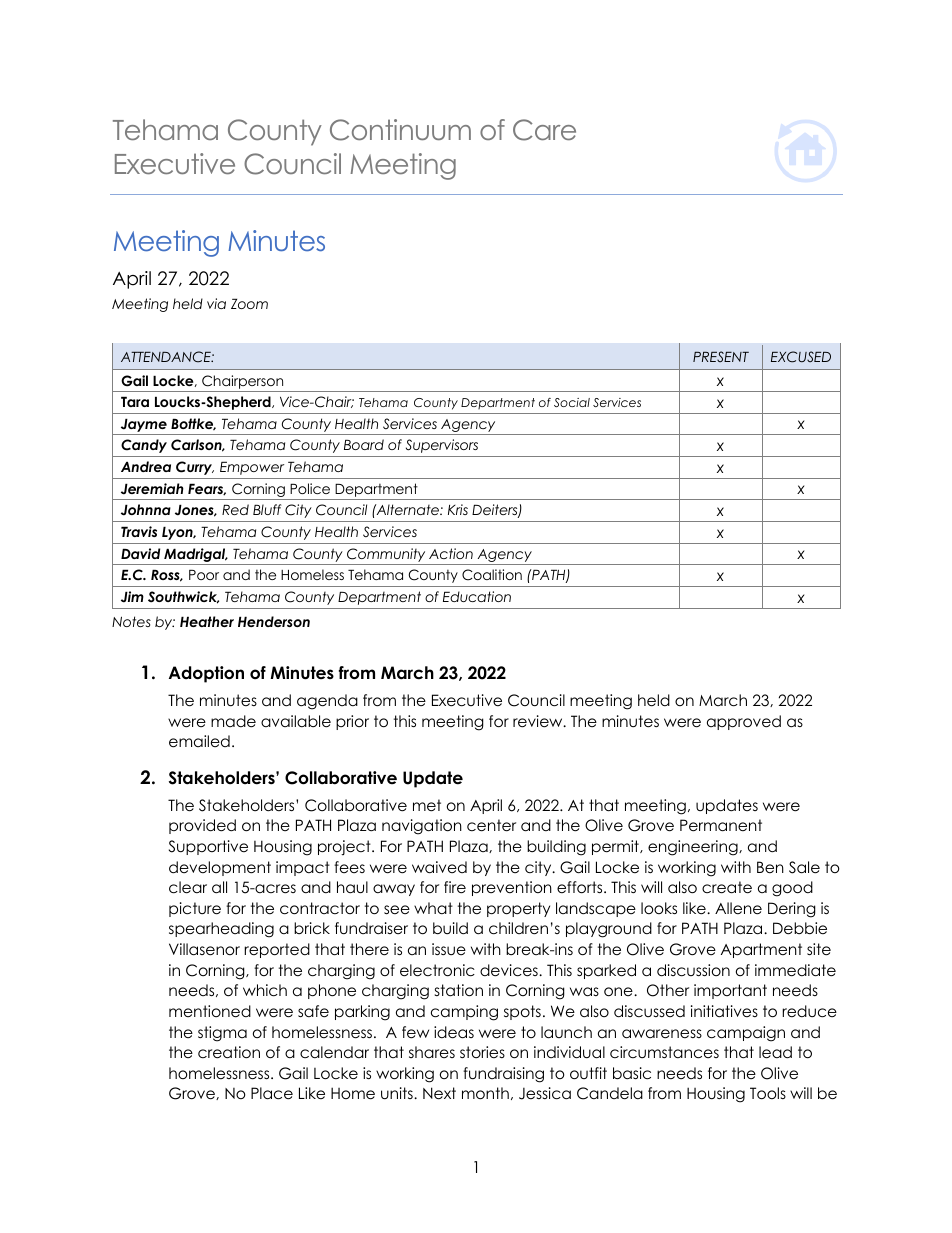 This screenshot has width=952, height=1233. Describe the element at coordinates (207, 621) in the screenshot. I see `Heather` at that location.
